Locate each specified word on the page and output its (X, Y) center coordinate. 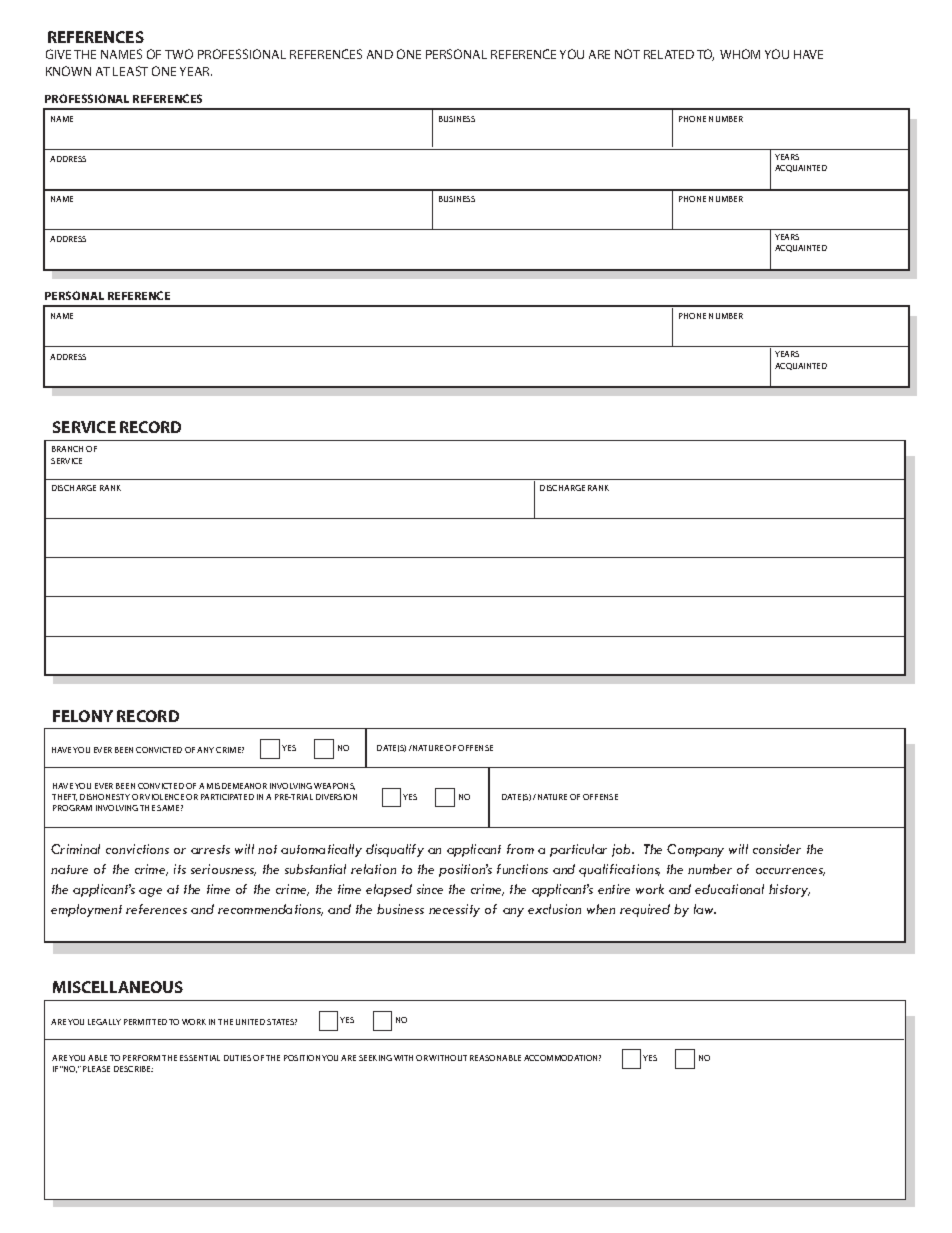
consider (777, 849)
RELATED (669, 54)
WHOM (740, 54)
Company (695, 850)
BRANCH (67, 449)
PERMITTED (145, 1022)
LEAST (130, 71)
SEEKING (375, 1058)
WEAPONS (334, 786)
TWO (179, 54)
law (705, 909)
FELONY (83, 716)
